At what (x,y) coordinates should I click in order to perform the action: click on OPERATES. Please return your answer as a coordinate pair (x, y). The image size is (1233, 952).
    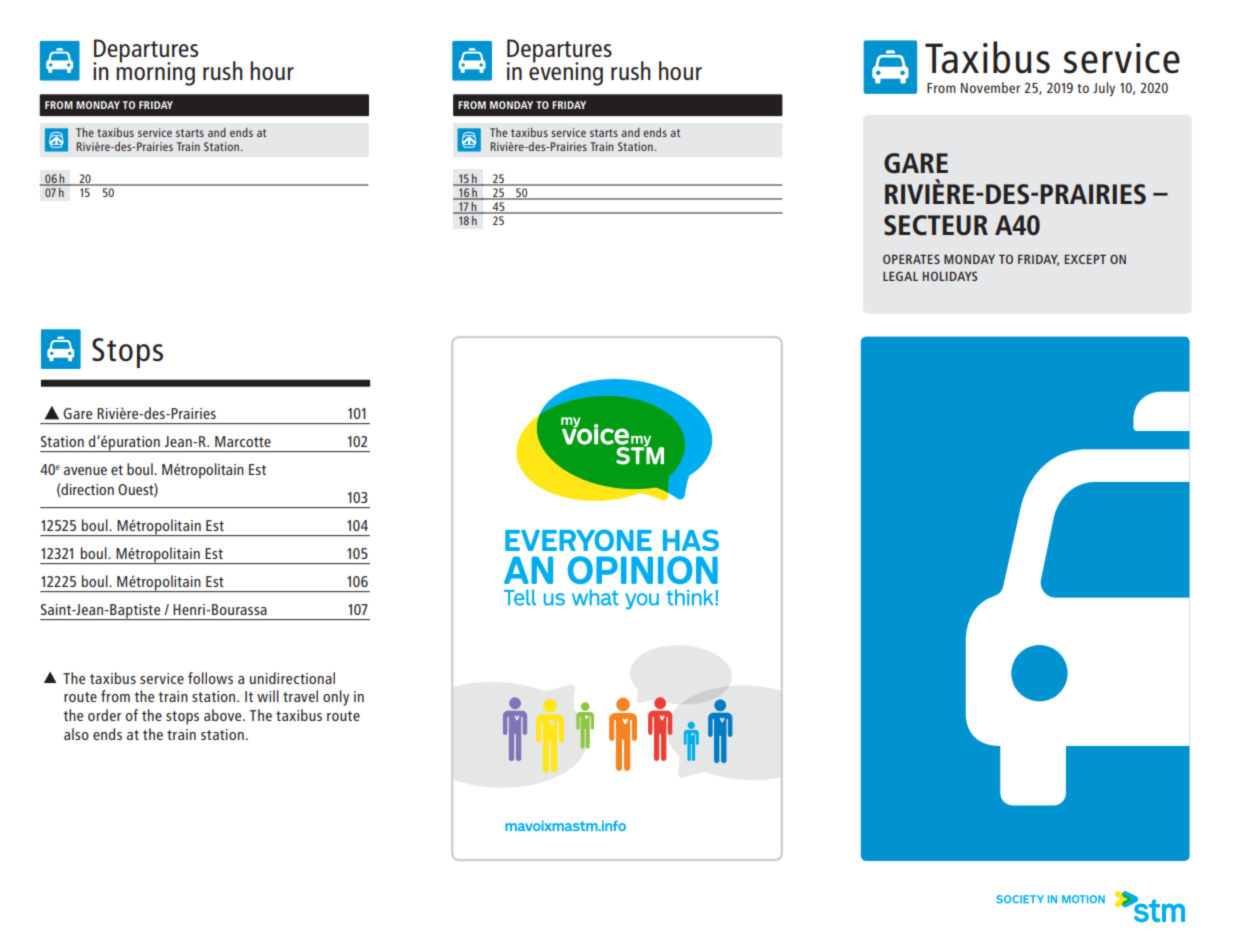
    Looking at the image, I should click on (911, 259).
